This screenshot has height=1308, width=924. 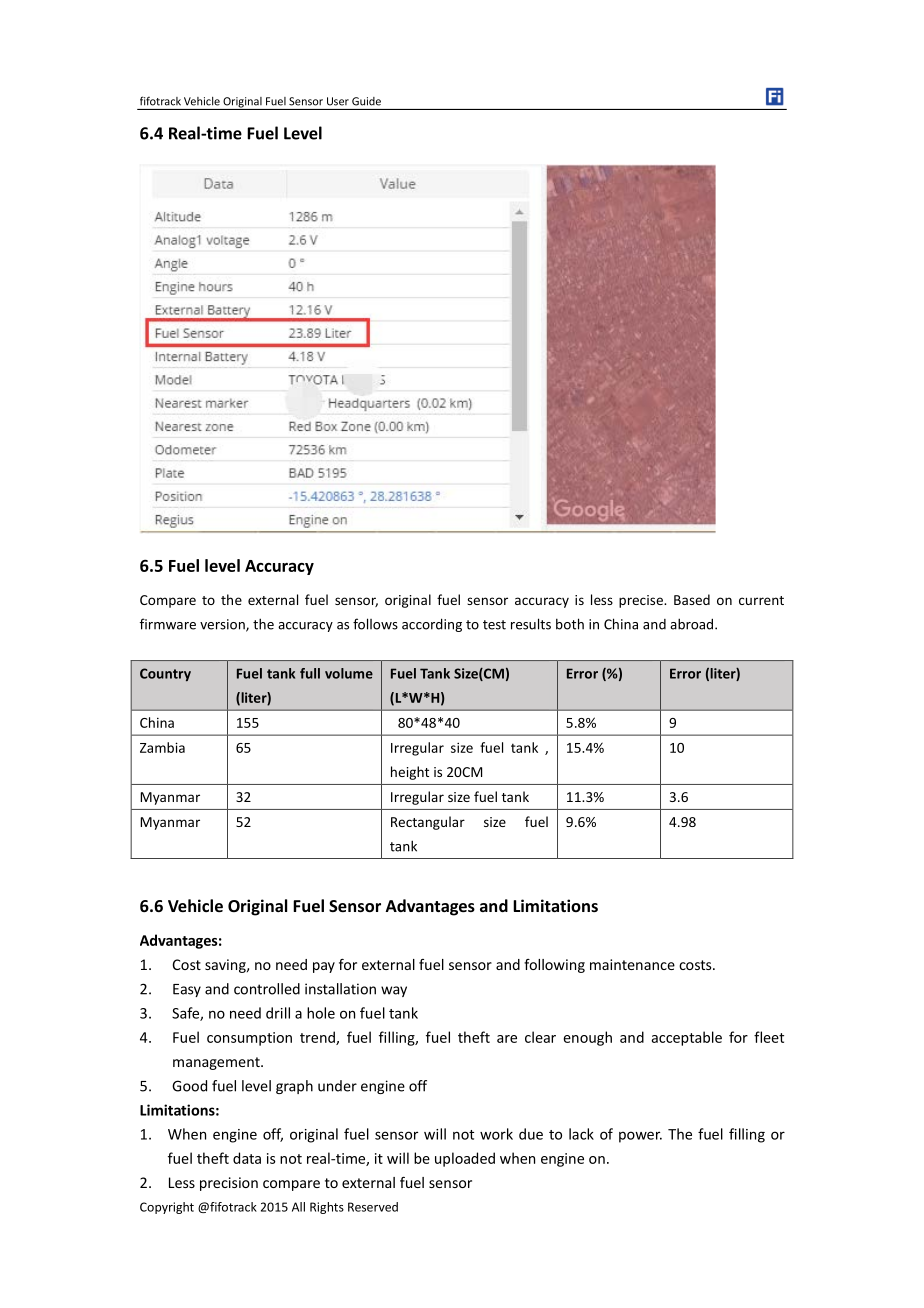 What do you see at coordinates (465, 1159) in the screenshot?
I see `uploaded` at bounding box center [465, 1159].
